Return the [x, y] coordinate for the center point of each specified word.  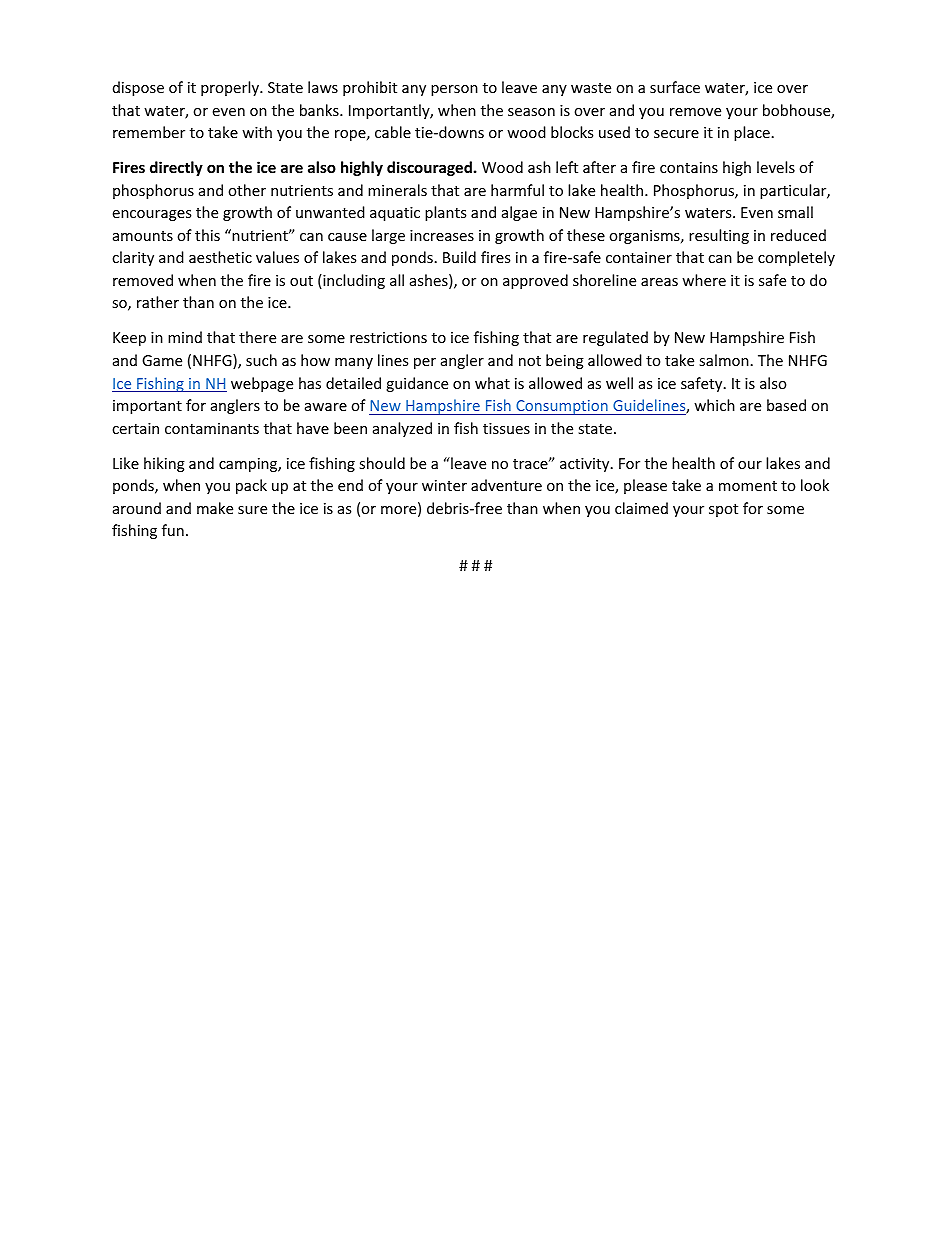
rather [158, 302]
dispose [138, 88]
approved [535, 281]
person [454, 90]
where [704, 280]
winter [444, 485]
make [215, 508]
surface [675, 87]
